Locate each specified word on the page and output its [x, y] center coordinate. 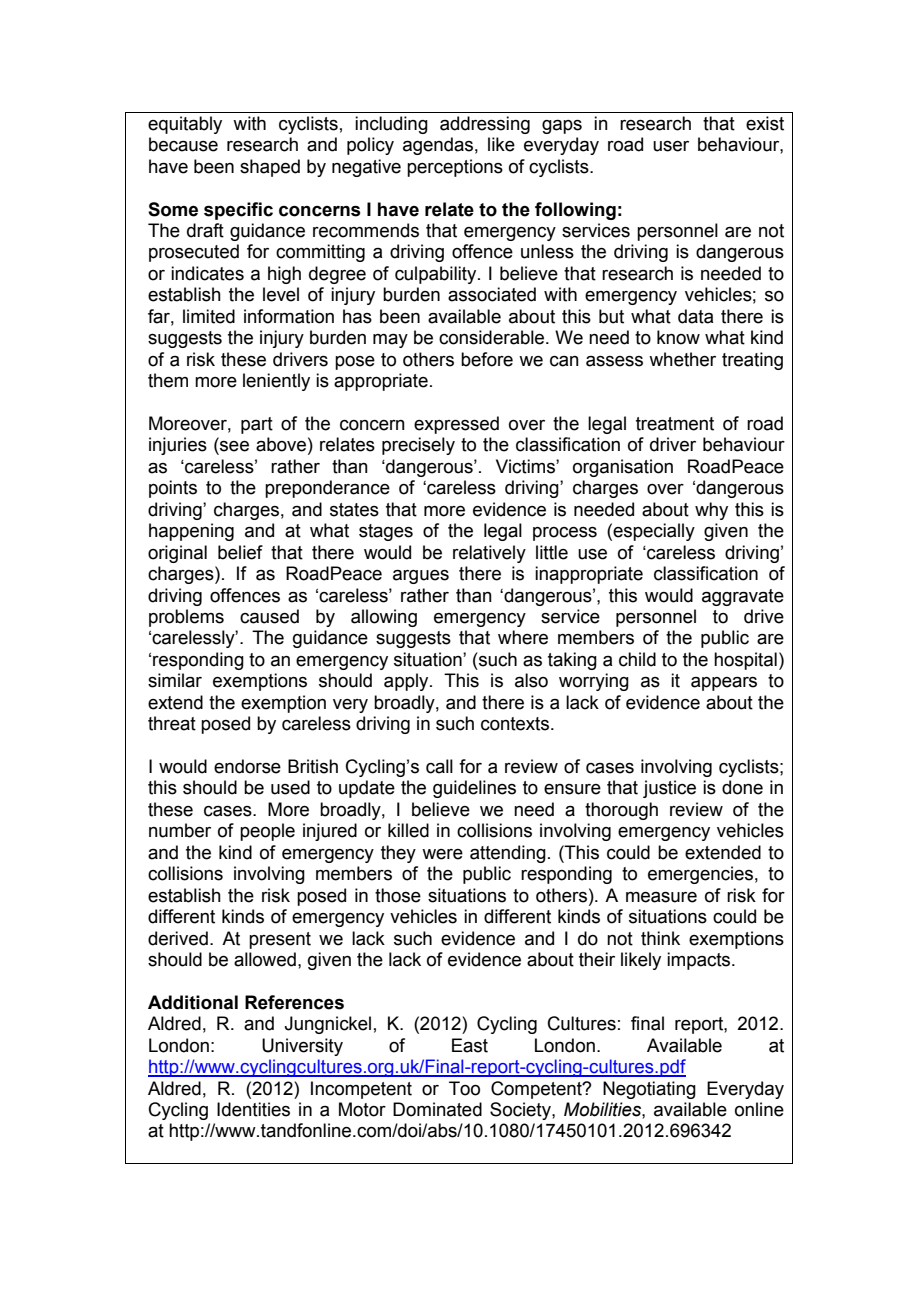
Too [464, 1088]
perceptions [455, 168]
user [671, 146]
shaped [270, 168]
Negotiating [649, 1090]
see [233, 447]
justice [669, 789]
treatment [675, 424]
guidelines [474, 789]
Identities [253, 1109]
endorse [247, 766]
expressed [456, 425]
